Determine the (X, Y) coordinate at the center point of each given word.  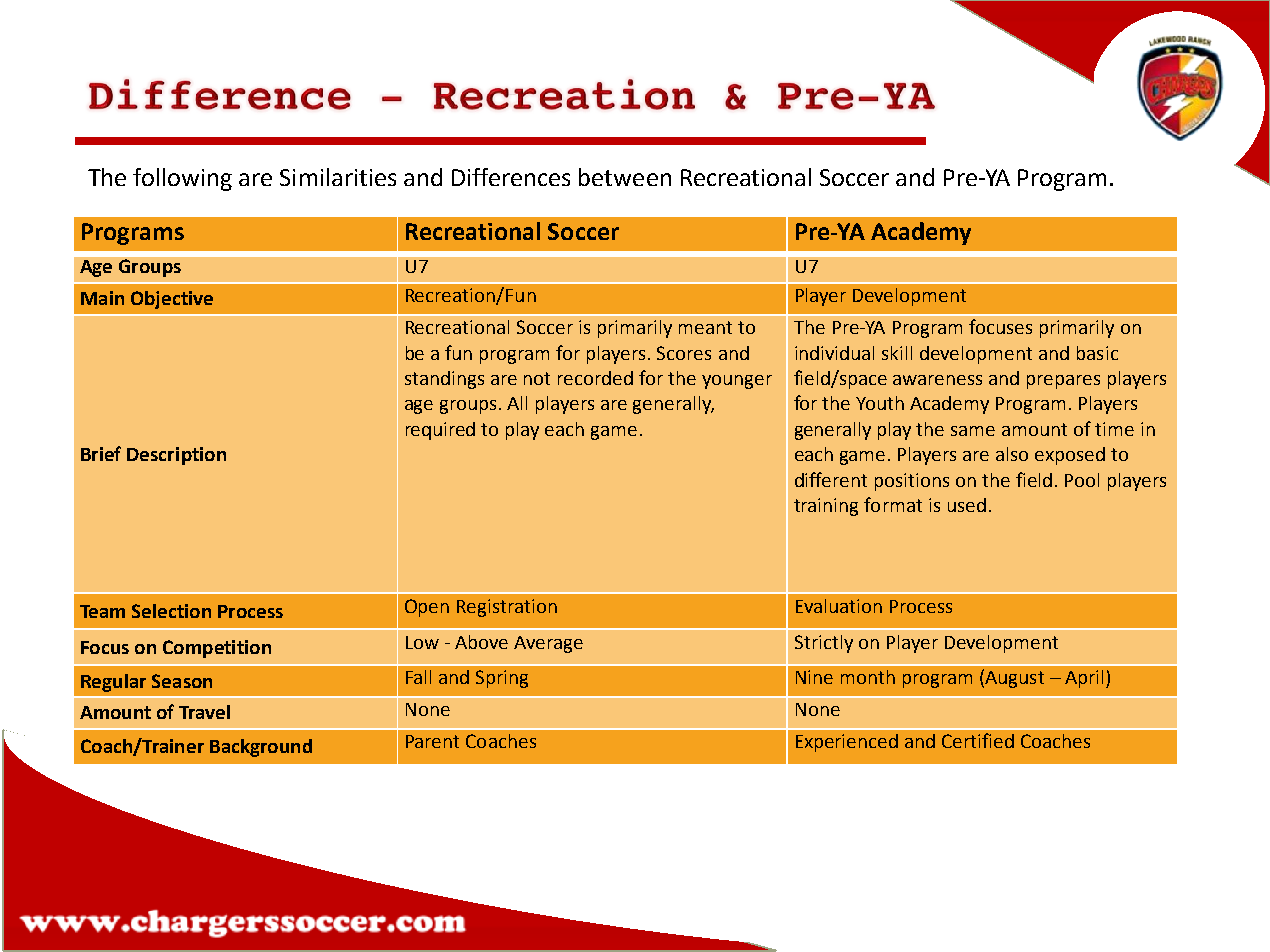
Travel (204, 712)
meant (705, 327)
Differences (511, 177)
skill (897, 353)
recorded (595, 378)
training (826, 507)
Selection (171, 611)
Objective (172, 300)
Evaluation (839, 606)
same (973, 431)
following (182, 179)
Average (548, 644)
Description (176, 456)
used (967, 505)
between (625, 177)
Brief (101, 453)
